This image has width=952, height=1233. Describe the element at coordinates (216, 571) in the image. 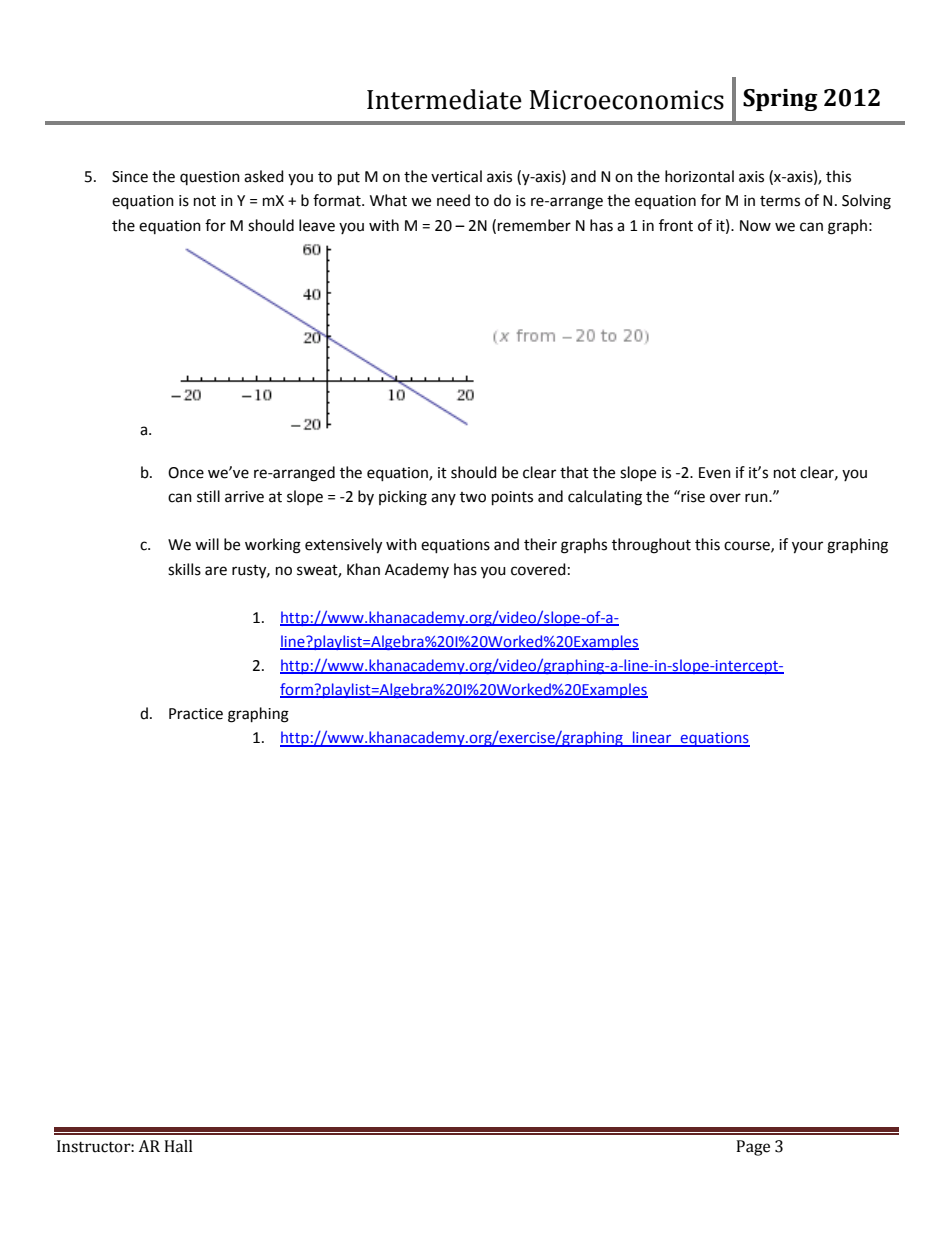

I see `are` at that location.
